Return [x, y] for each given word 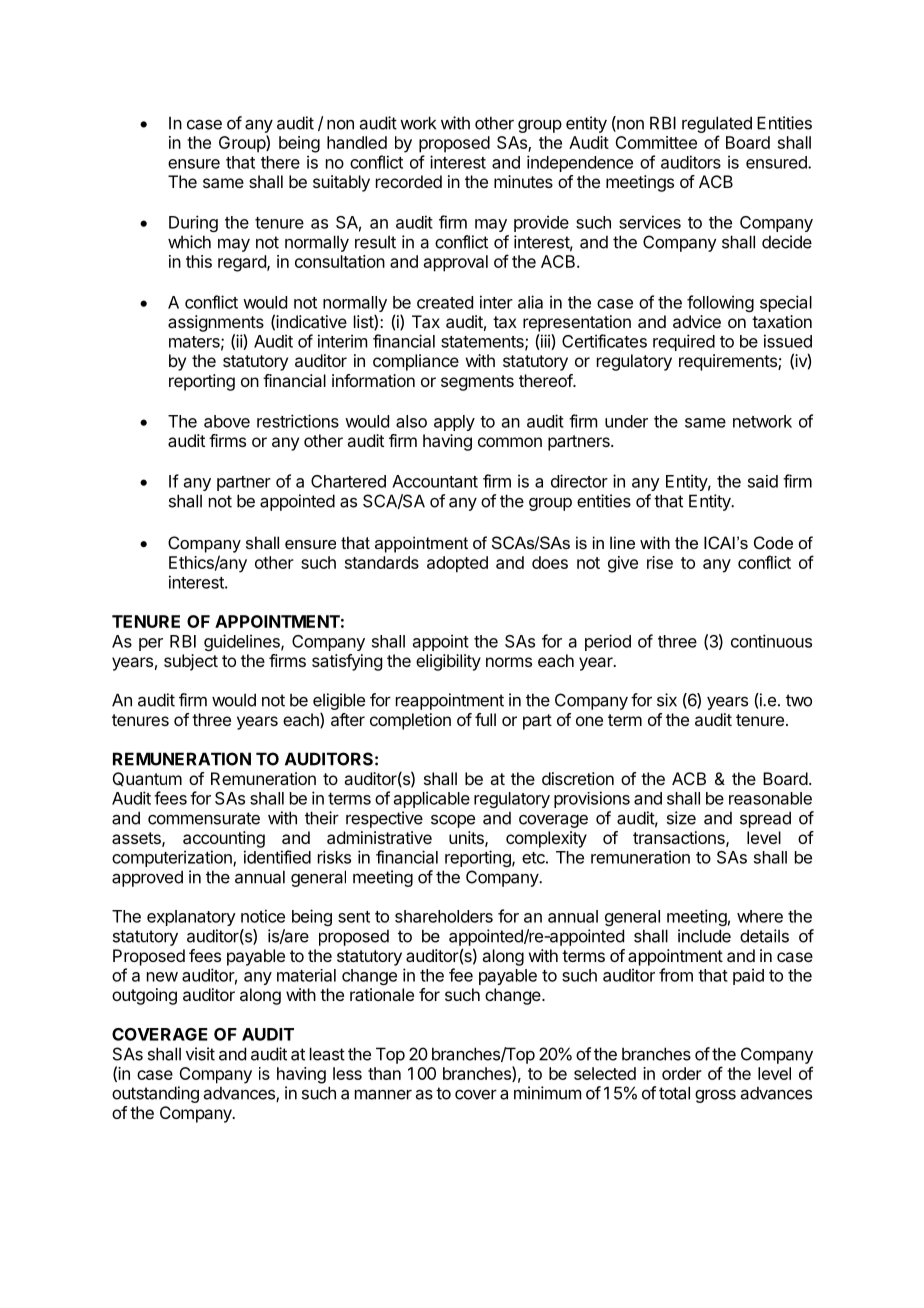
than [384, 1073]
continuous [771, 641]
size [681, 818]
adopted [457, 564]
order [682, 1073]
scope [453, 821]
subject [191, 662]
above [227, 421]
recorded [409, 181]
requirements [729, 362]
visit [200, 1054]
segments [477, 383]
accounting [224, 839]
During [193, 223]
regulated [717, 124]
